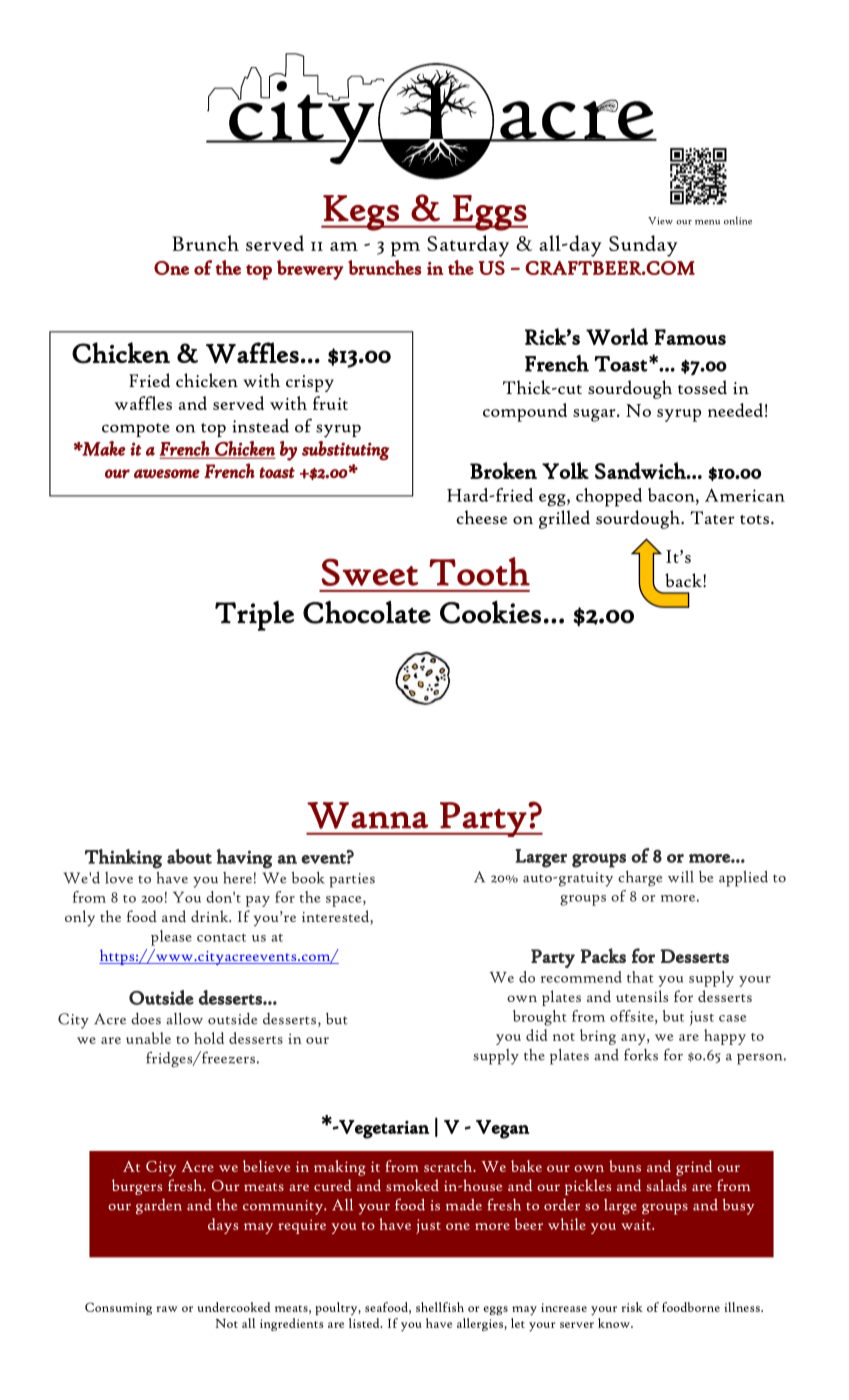  I want to click on raw, so click(167, 1309).
